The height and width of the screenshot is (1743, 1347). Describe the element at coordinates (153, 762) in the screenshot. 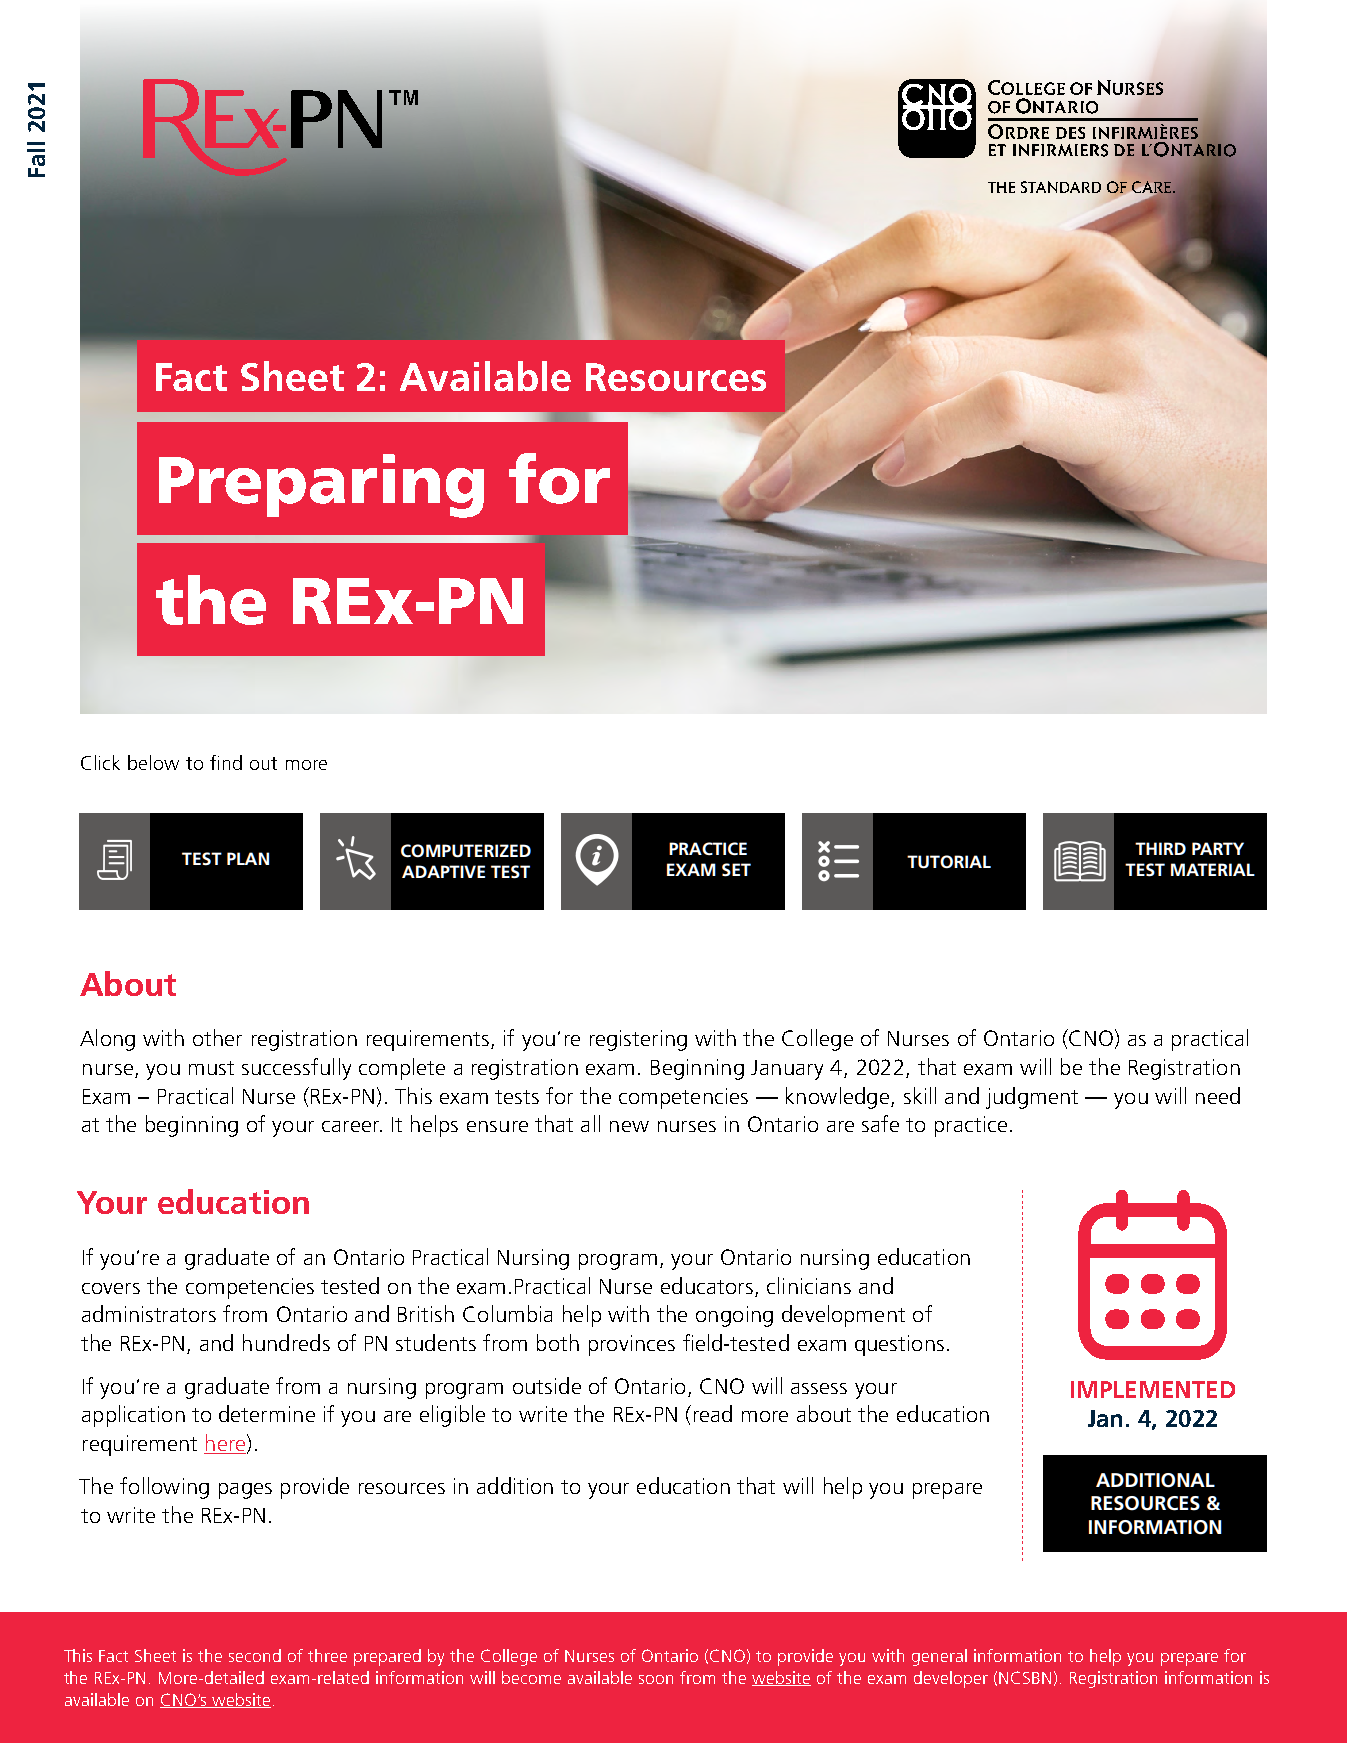

I see `below` at that location.
